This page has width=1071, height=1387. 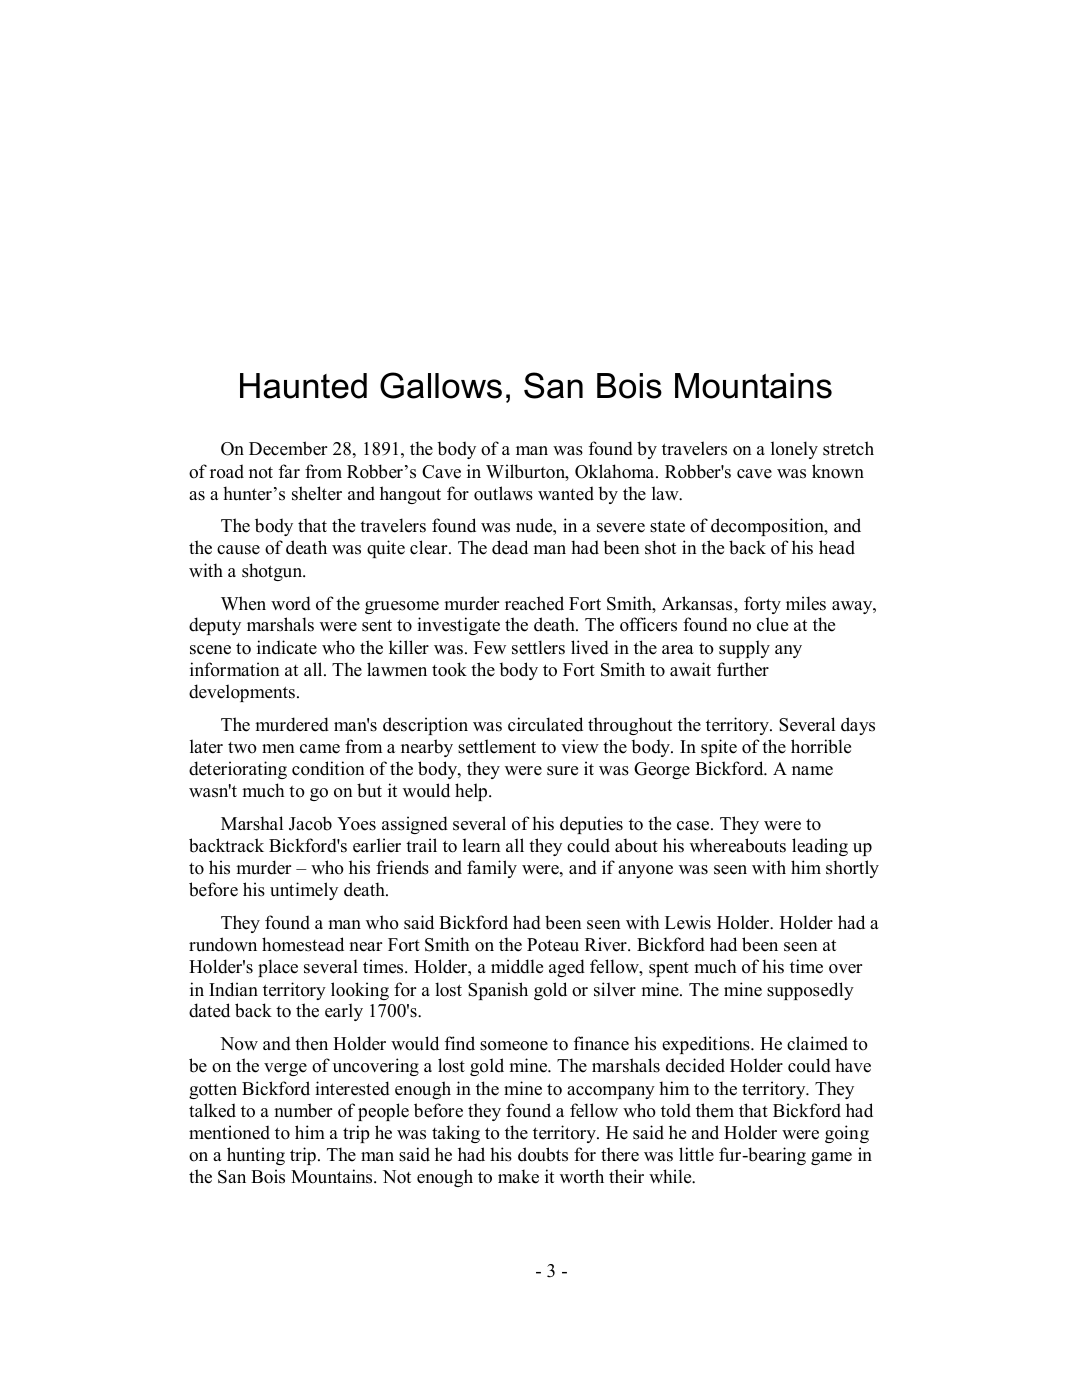 I want to click on lonely, so click(x=794, y=450).
